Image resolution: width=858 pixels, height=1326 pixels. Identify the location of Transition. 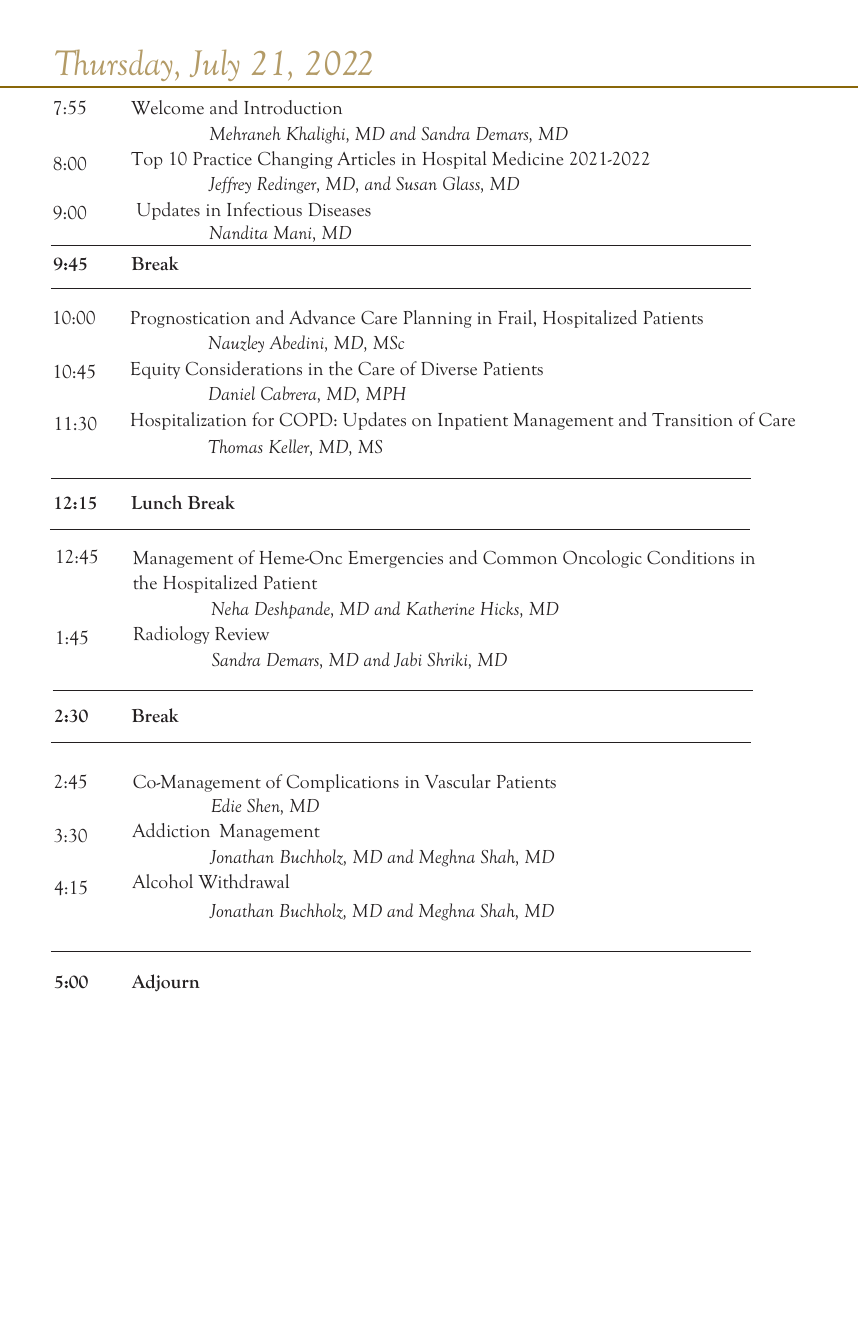
(692, 420).
